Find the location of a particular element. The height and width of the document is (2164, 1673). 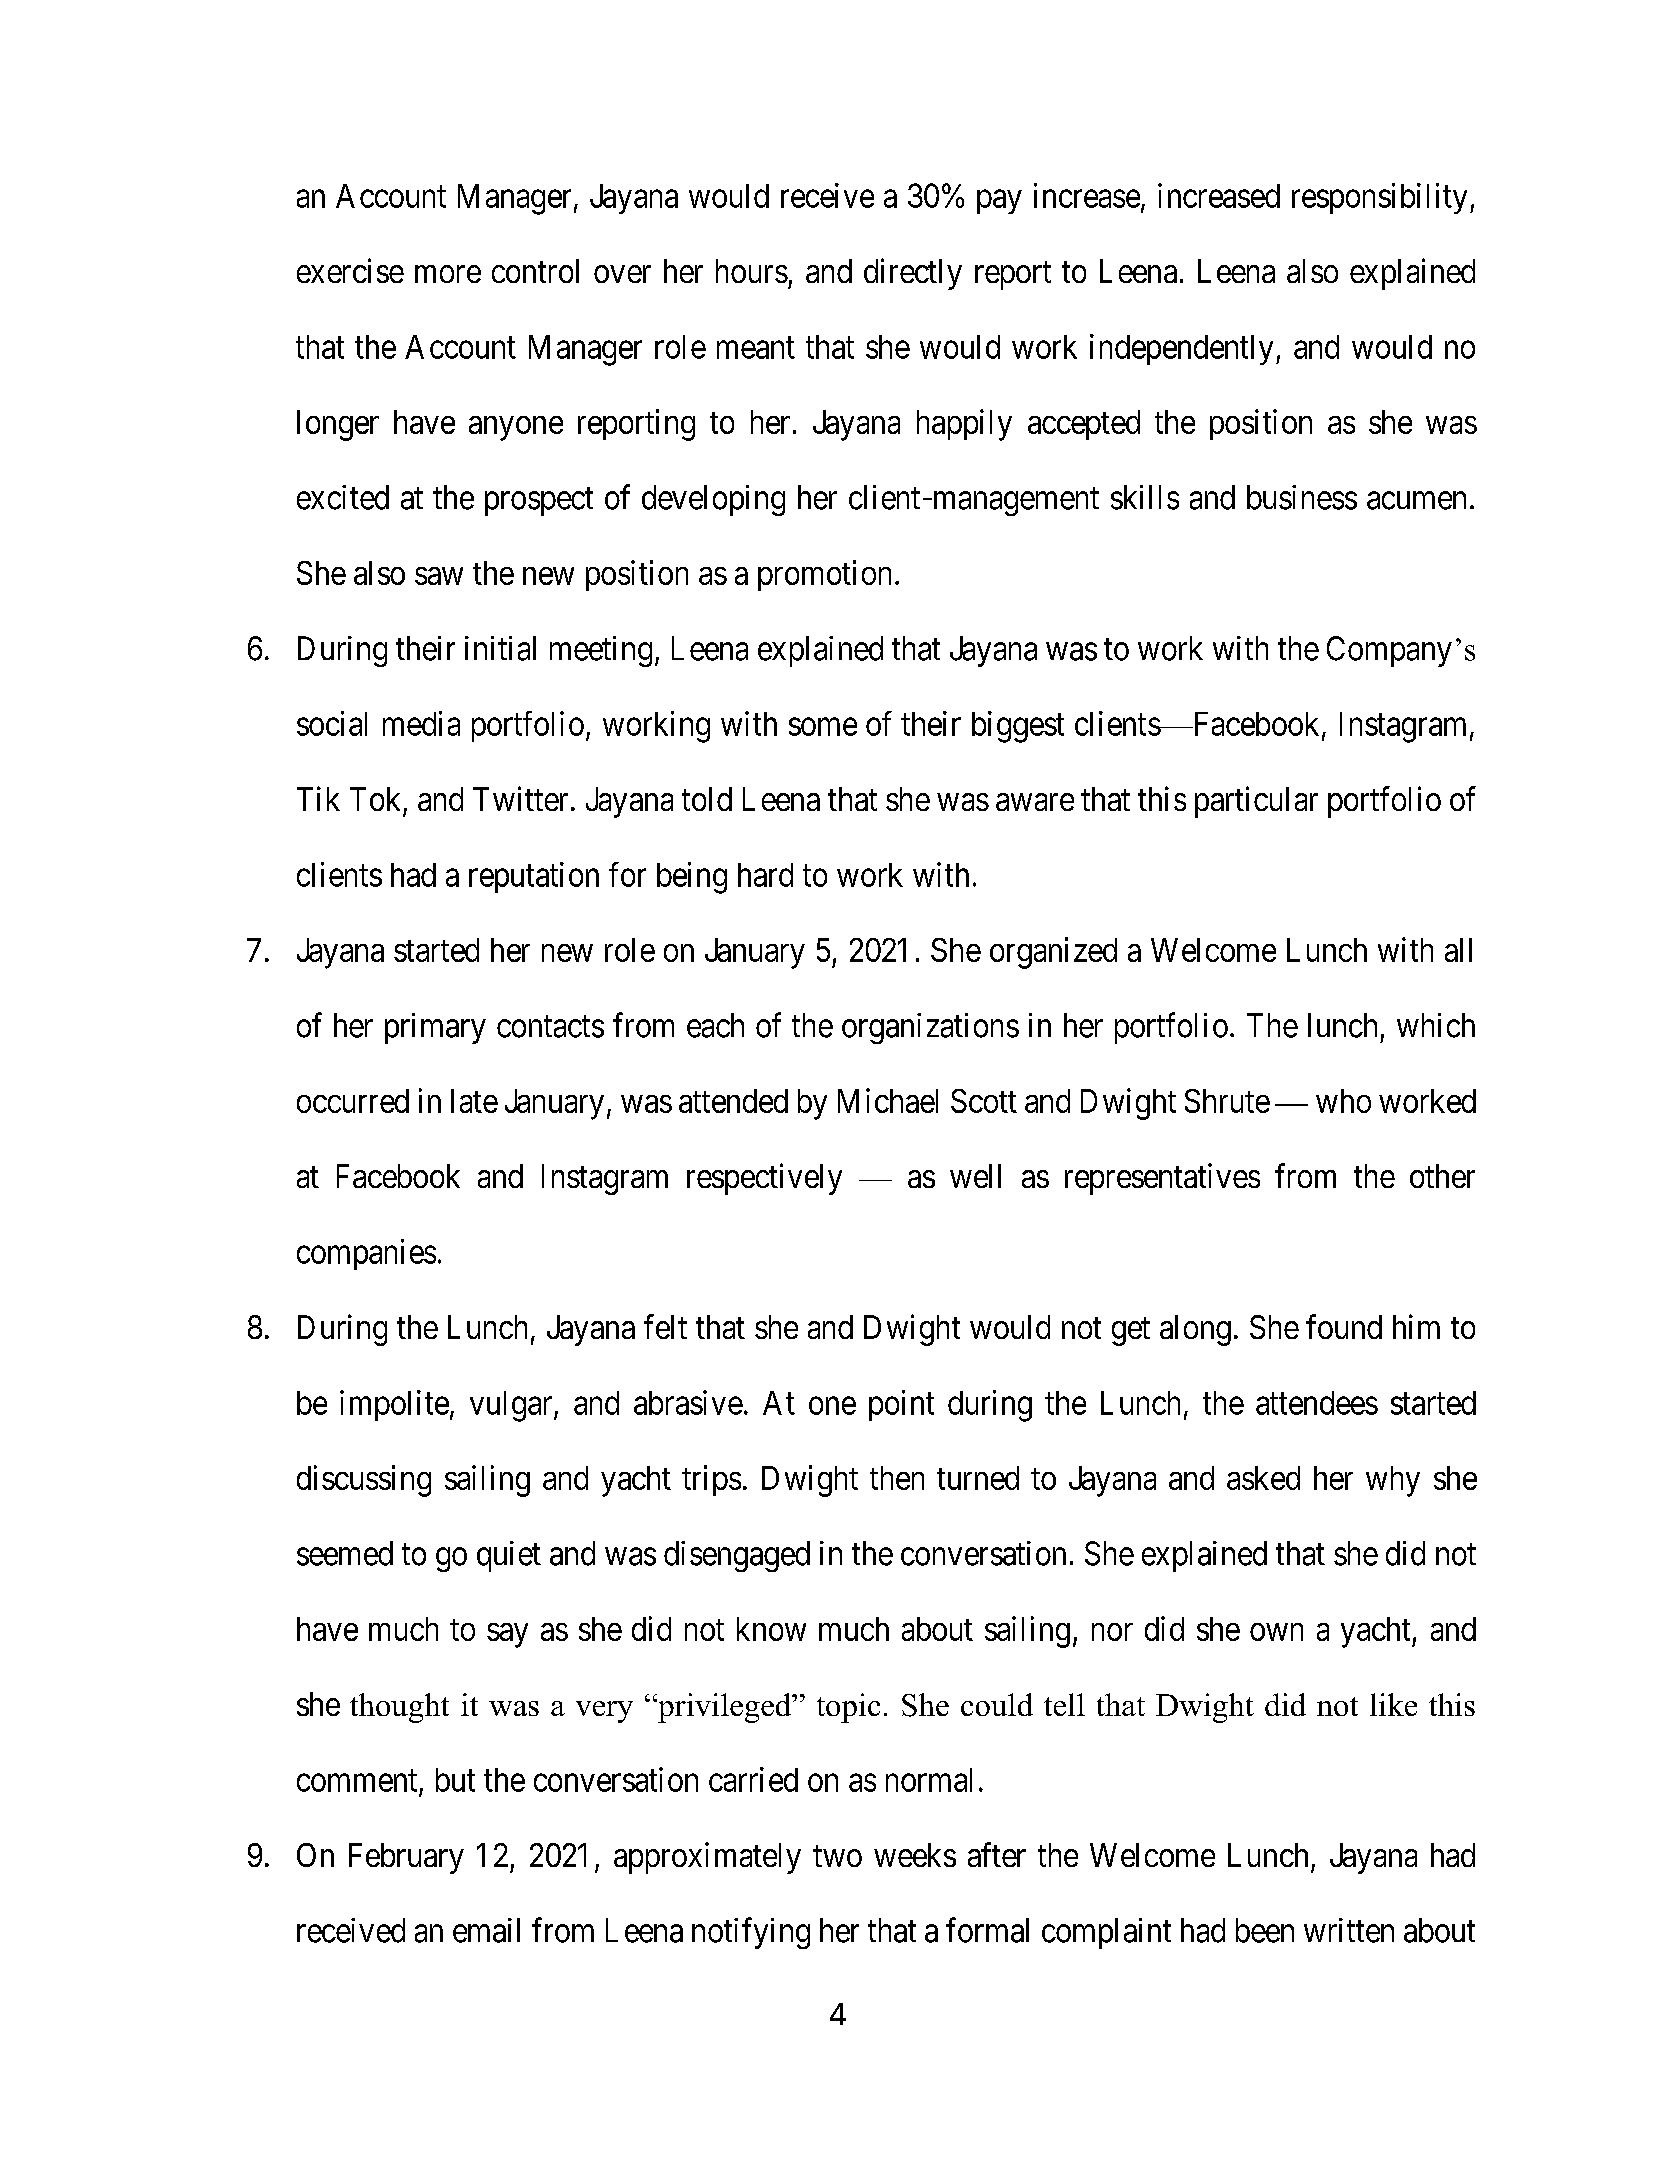

discussing is located at coordinates (364, 1481).
